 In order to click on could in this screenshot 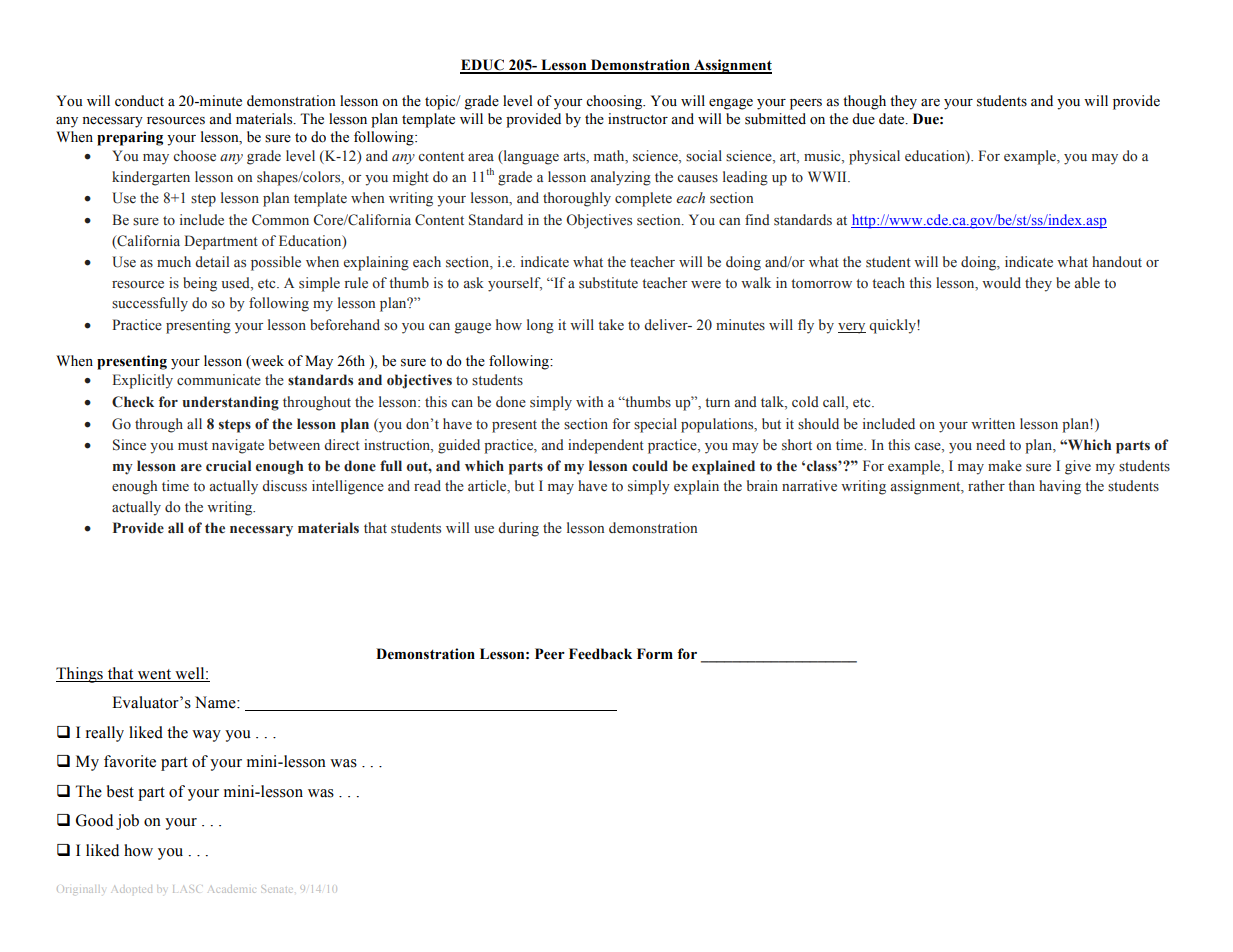, I will do `click(650, 466)`.
